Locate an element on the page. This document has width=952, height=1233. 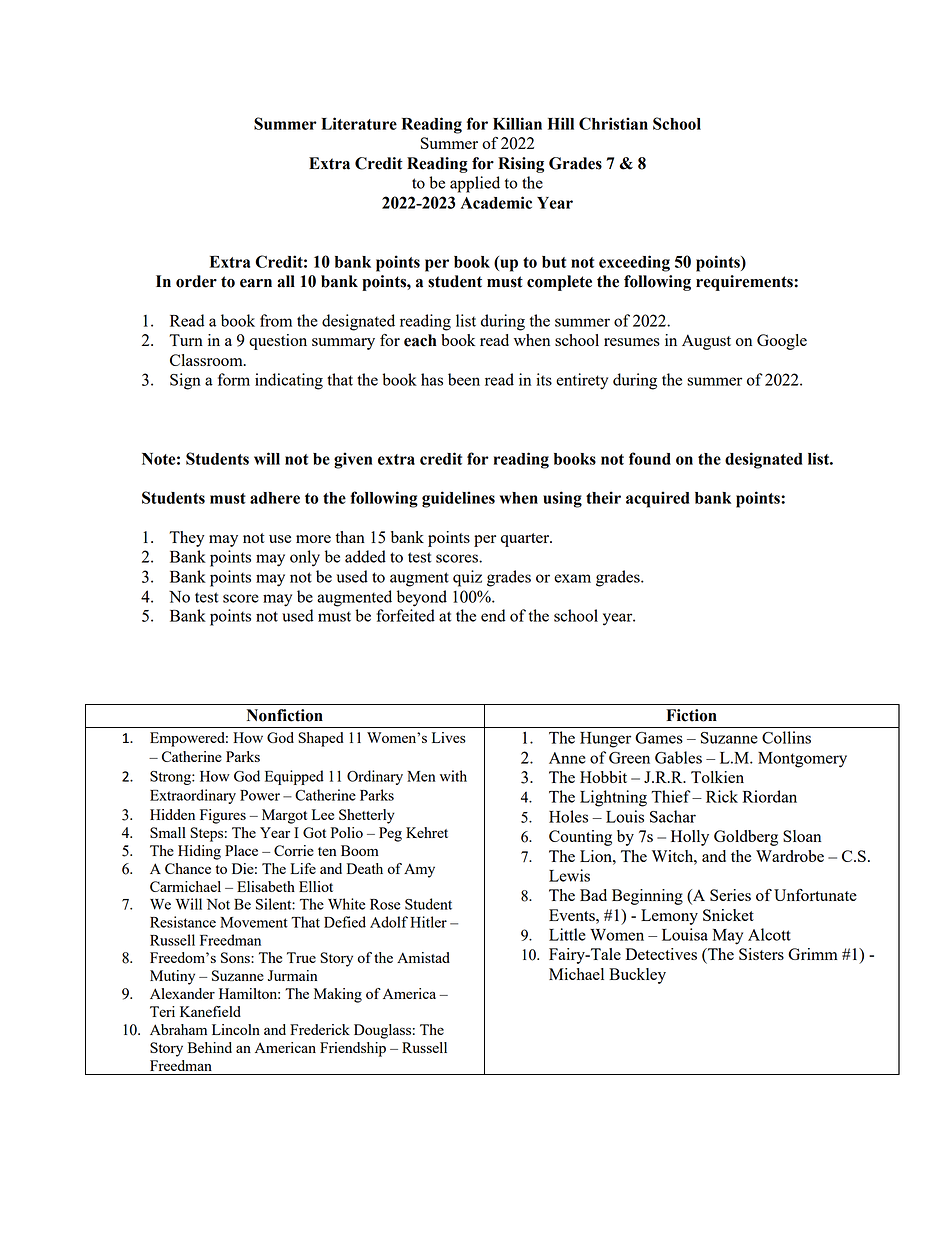
quiz is located at coordinates (467, 578).
